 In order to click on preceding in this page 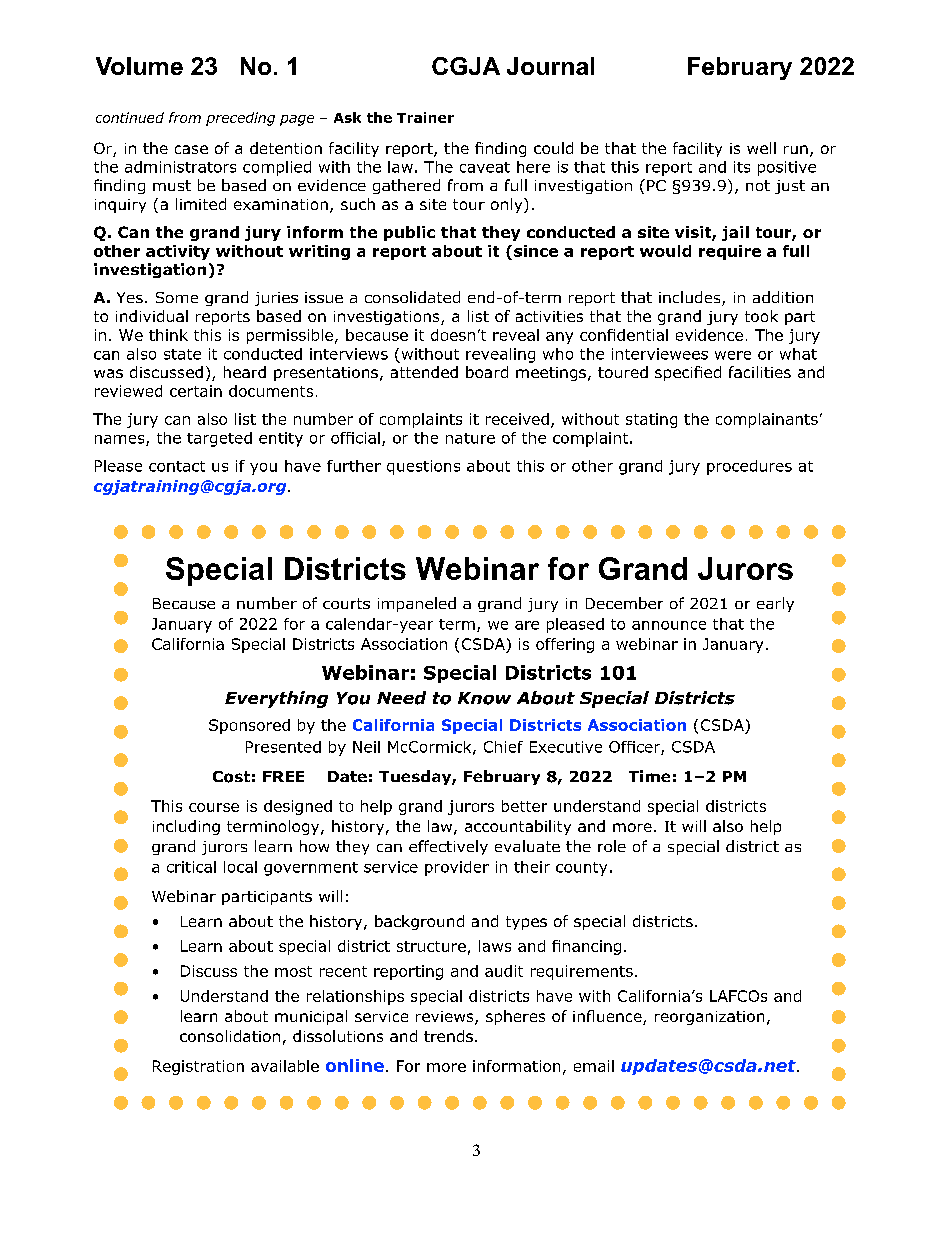, I will do `click(240, 119)`.
